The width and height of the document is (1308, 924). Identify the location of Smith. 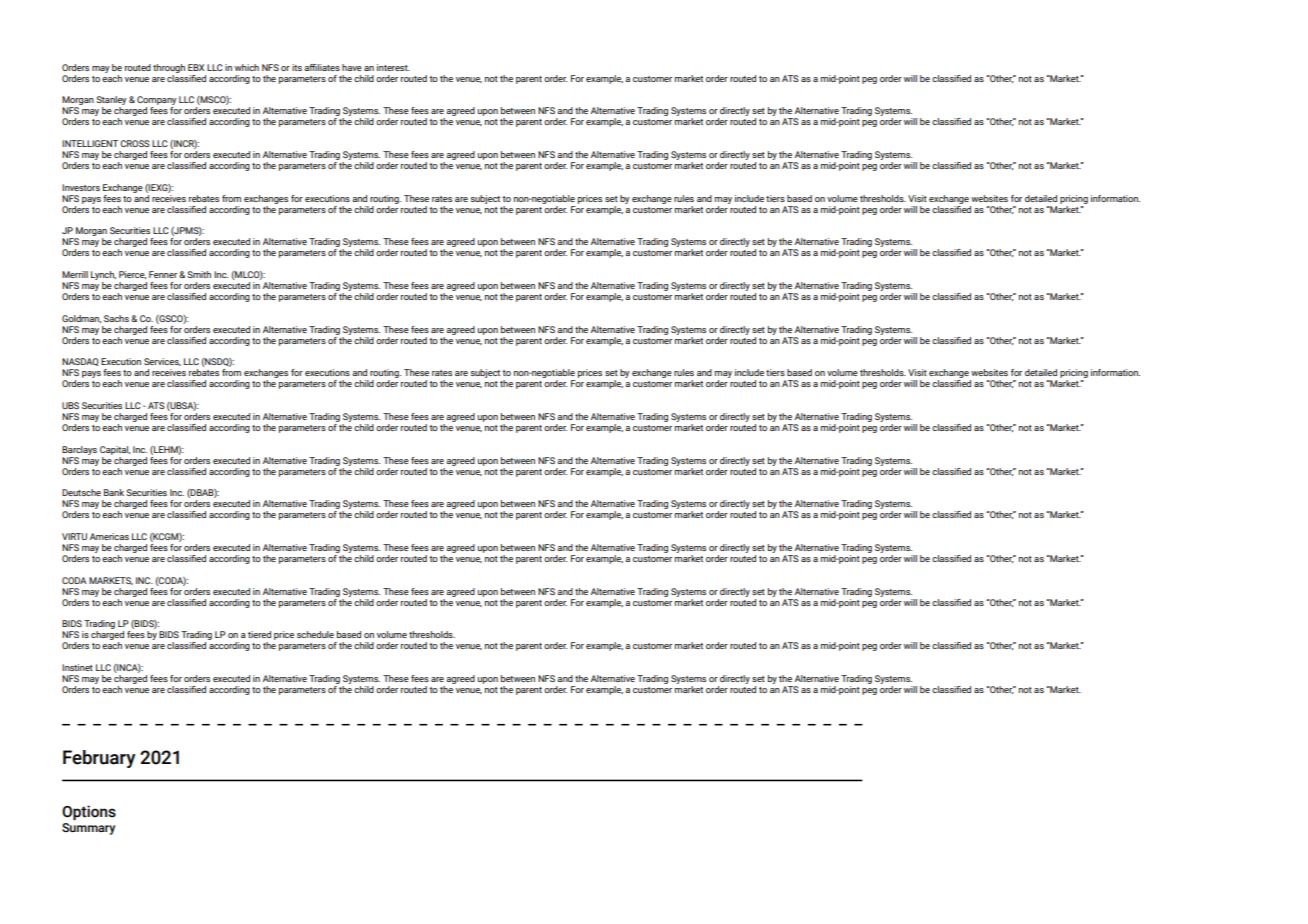
(199, 274).
